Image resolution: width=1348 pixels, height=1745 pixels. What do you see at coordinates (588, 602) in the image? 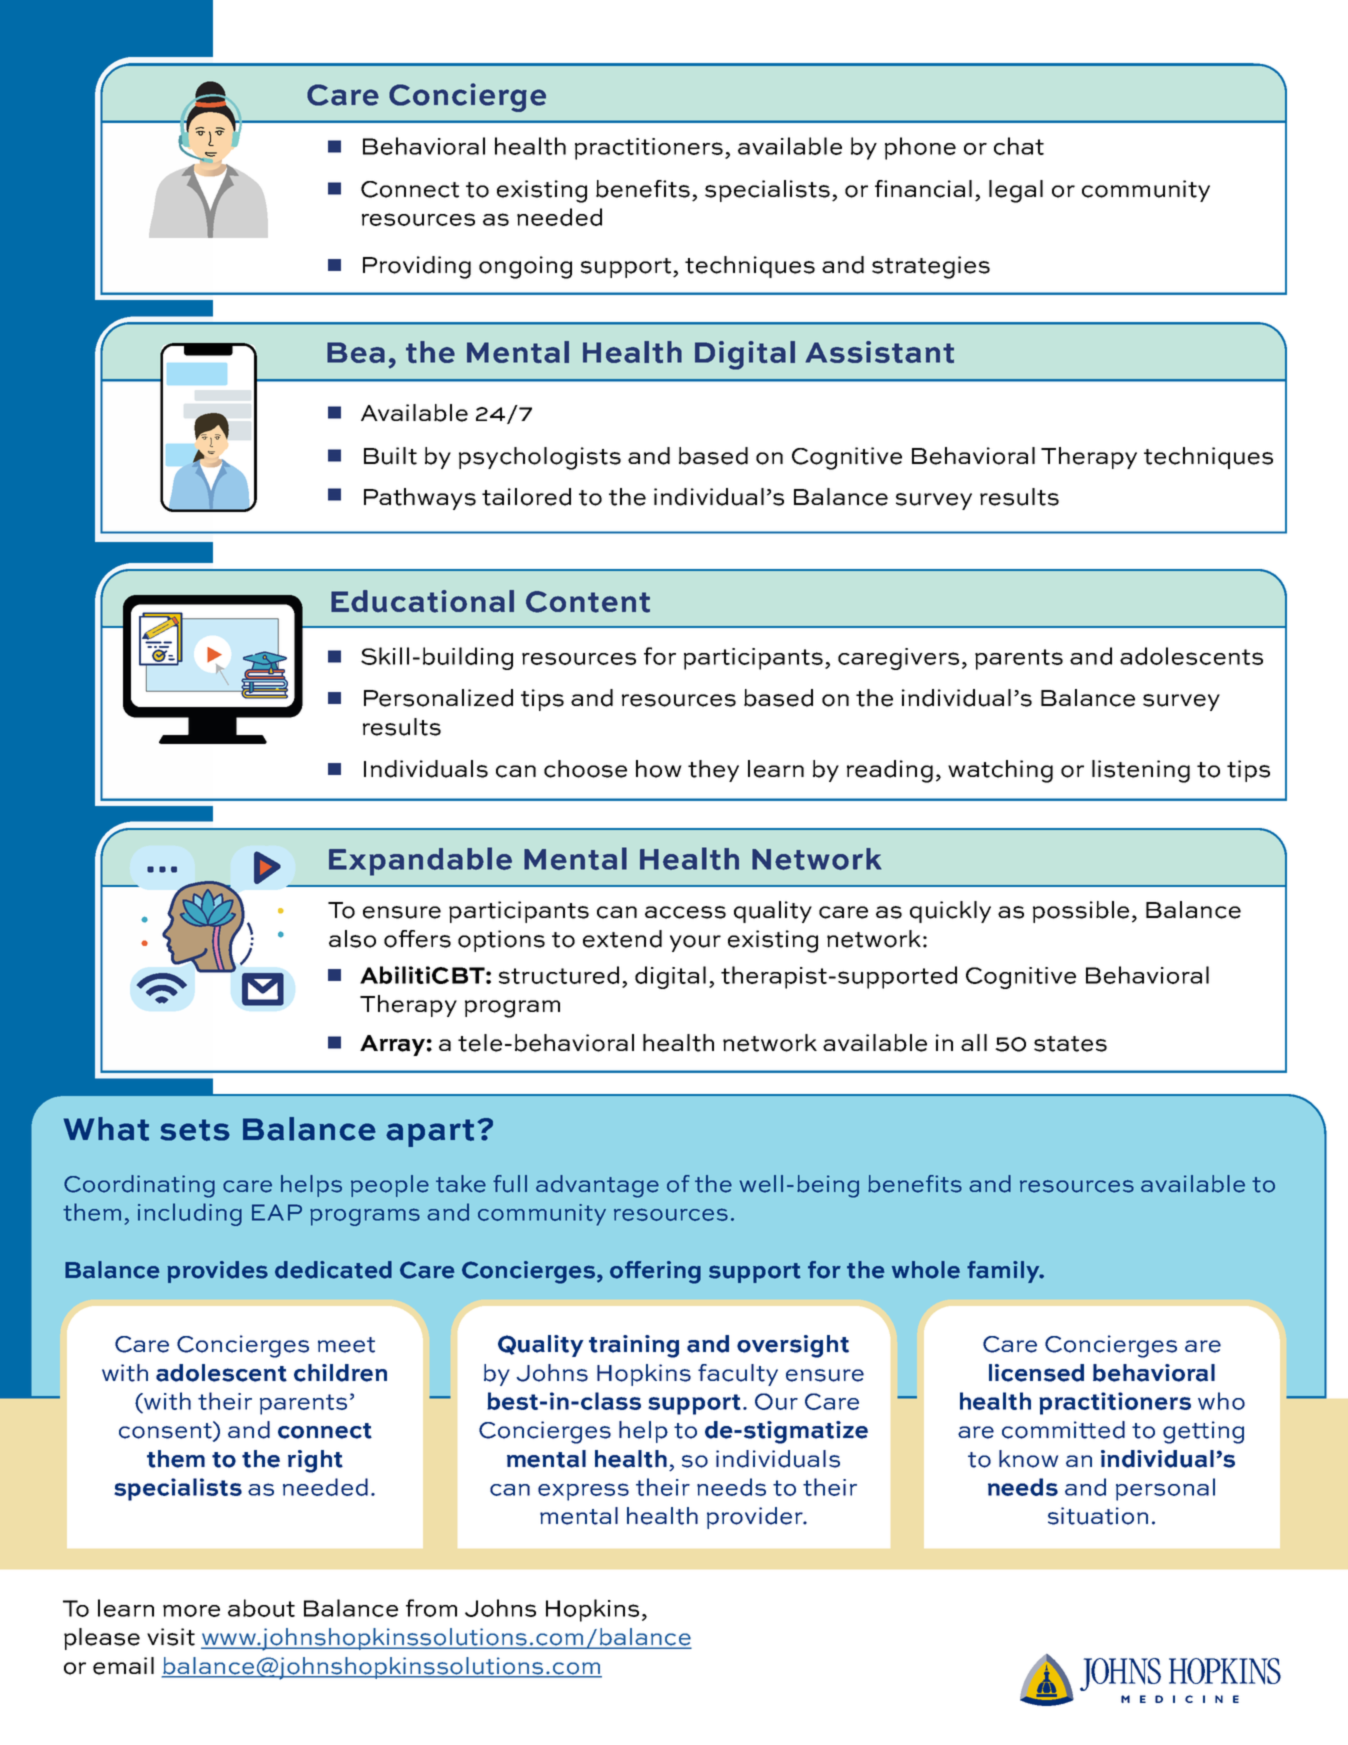
I see `Content` at bounding box center [588, 602].
